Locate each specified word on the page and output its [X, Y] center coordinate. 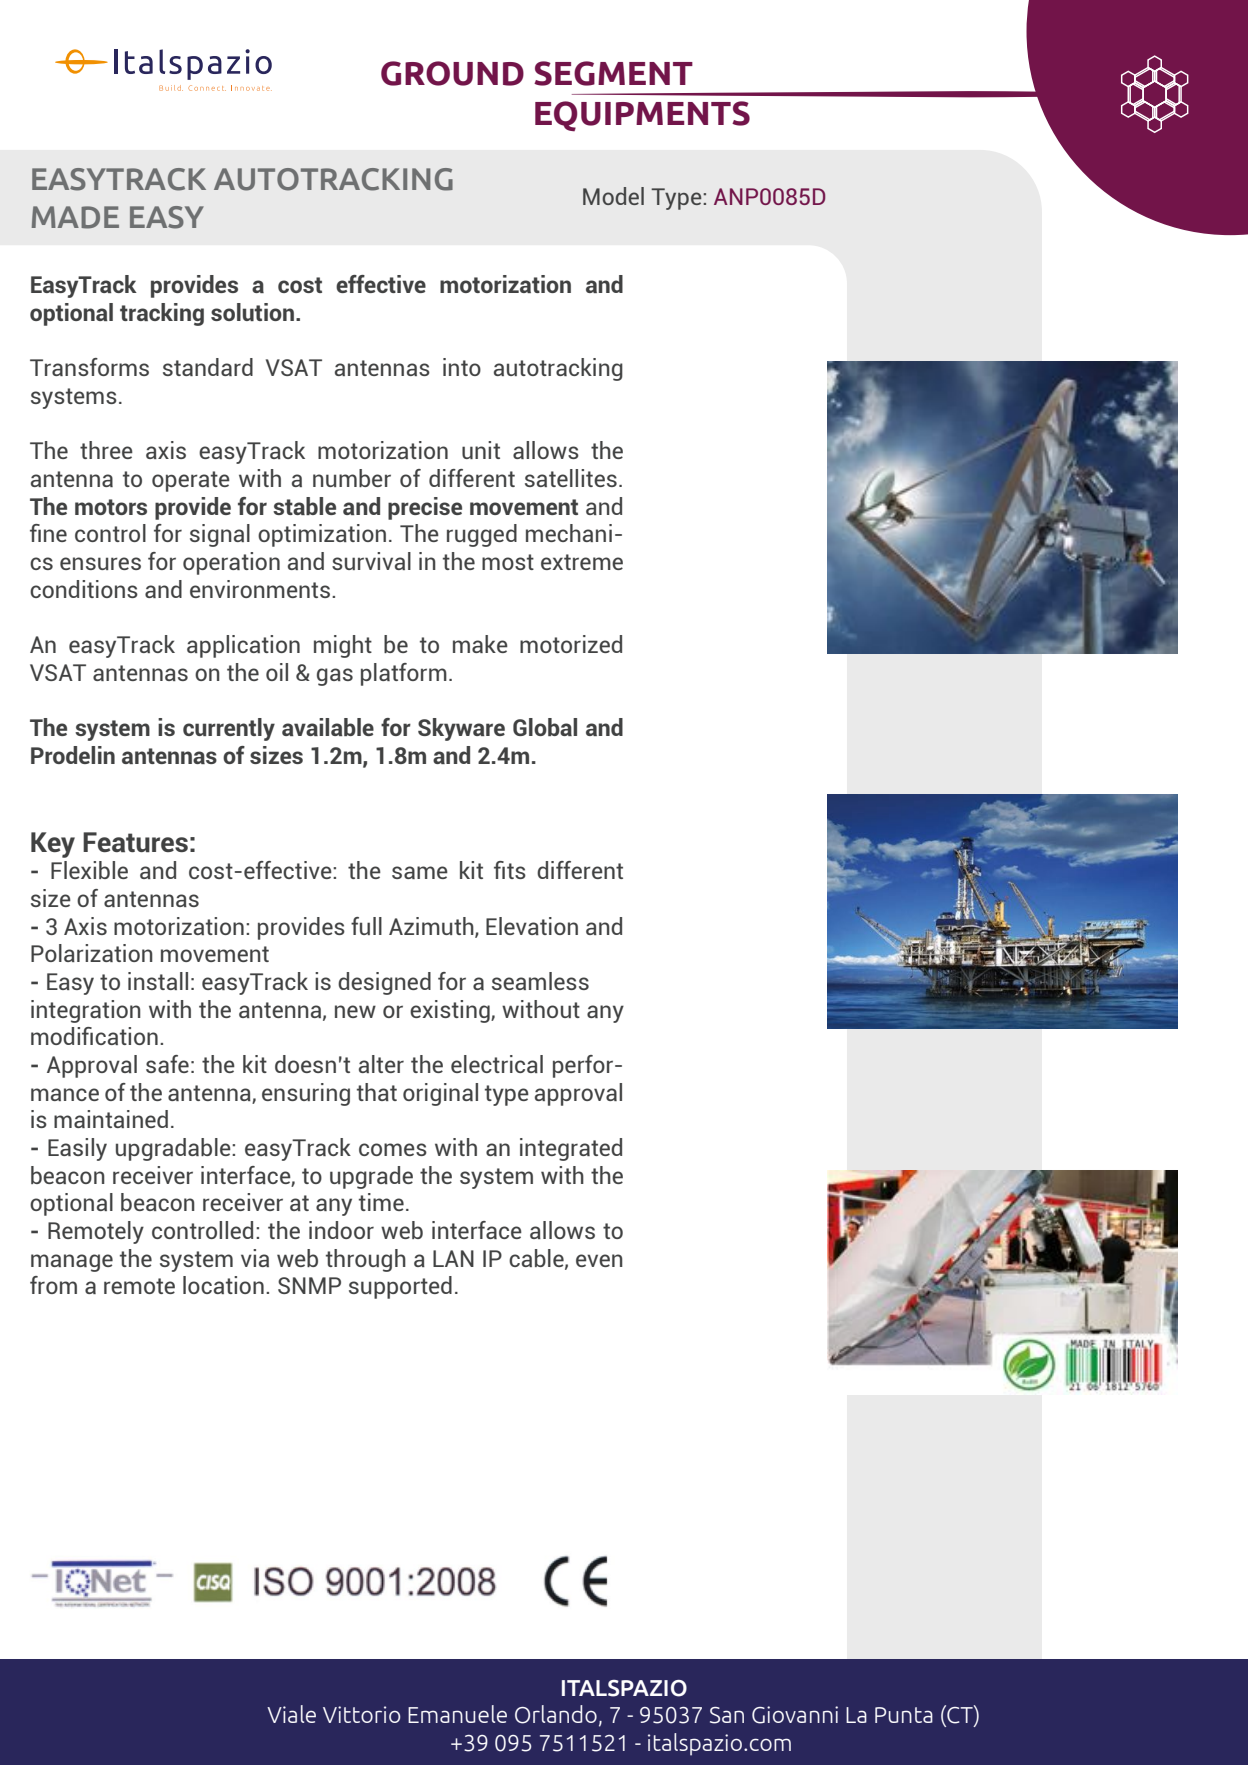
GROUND [452, 73]
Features [135, 842]
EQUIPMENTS [642, 116]
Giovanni [795, 1715]
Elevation [532, 926]
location [223, 1285]
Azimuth [432, 927]
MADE [75, 217]
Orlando [556, 1714]
